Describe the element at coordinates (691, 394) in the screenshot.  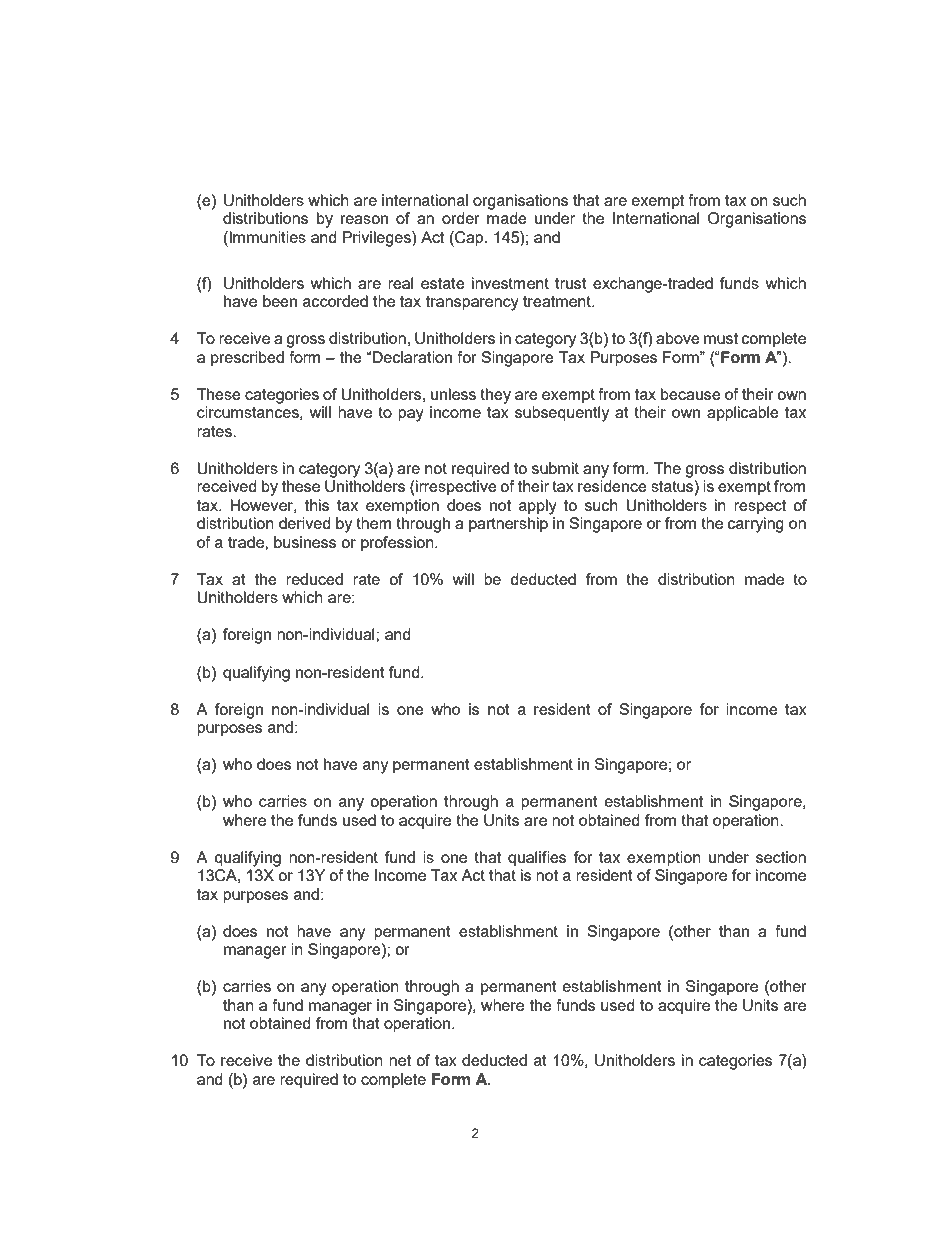
I see `because` at that location.
